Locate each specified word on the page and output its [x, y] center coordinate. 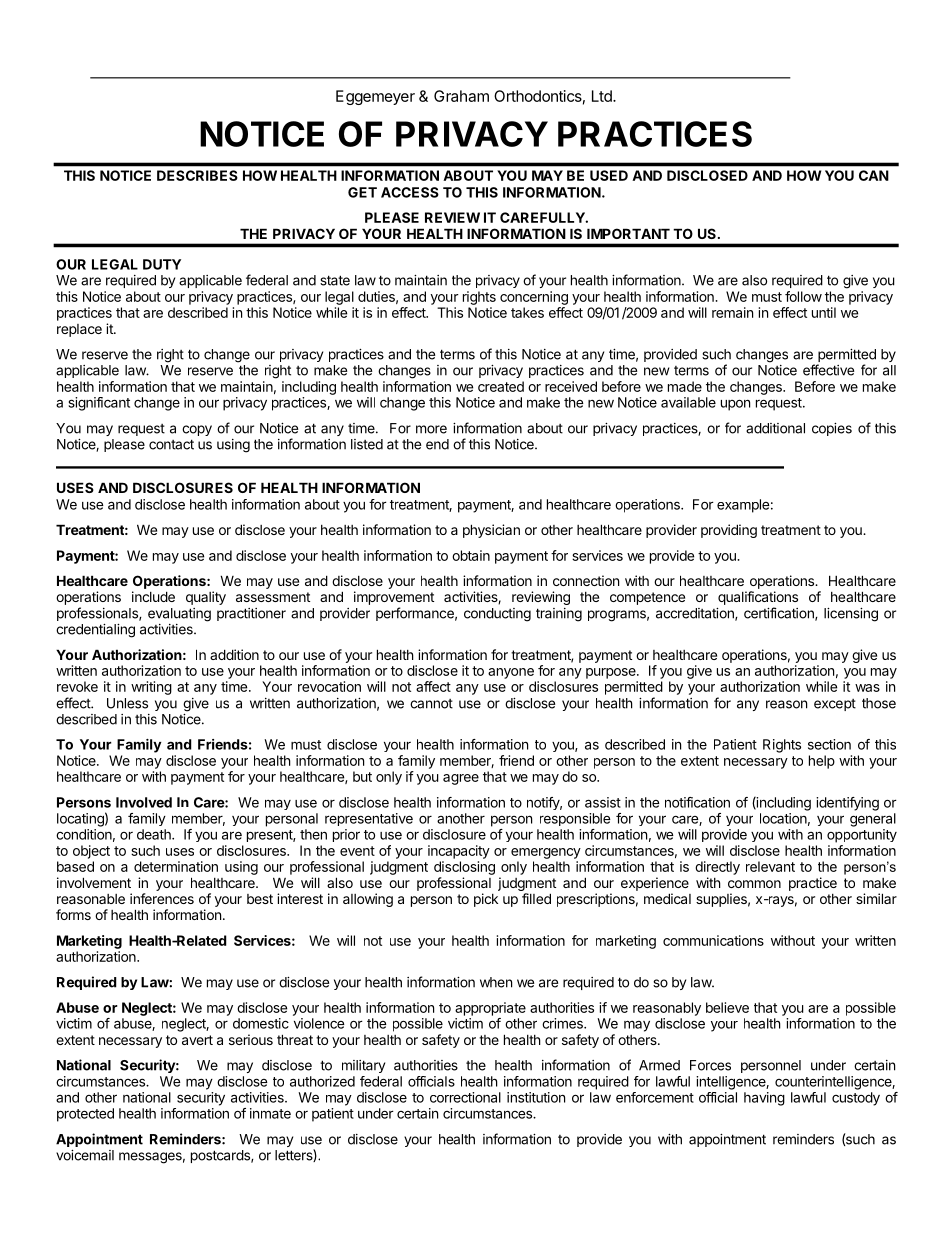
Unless [127, 703]
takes [527, 312]
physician [491, 531]
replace [79, 330]
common [754, 884]
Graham [461, 96]
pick [486, 900]
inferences [162, 898]
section [829, 744]
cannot [431, 704]
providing [729, 531]
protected [85, 1115]
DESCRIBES [197, 175]
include [153, 596]
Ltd [603, 96]
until [824, 312]
